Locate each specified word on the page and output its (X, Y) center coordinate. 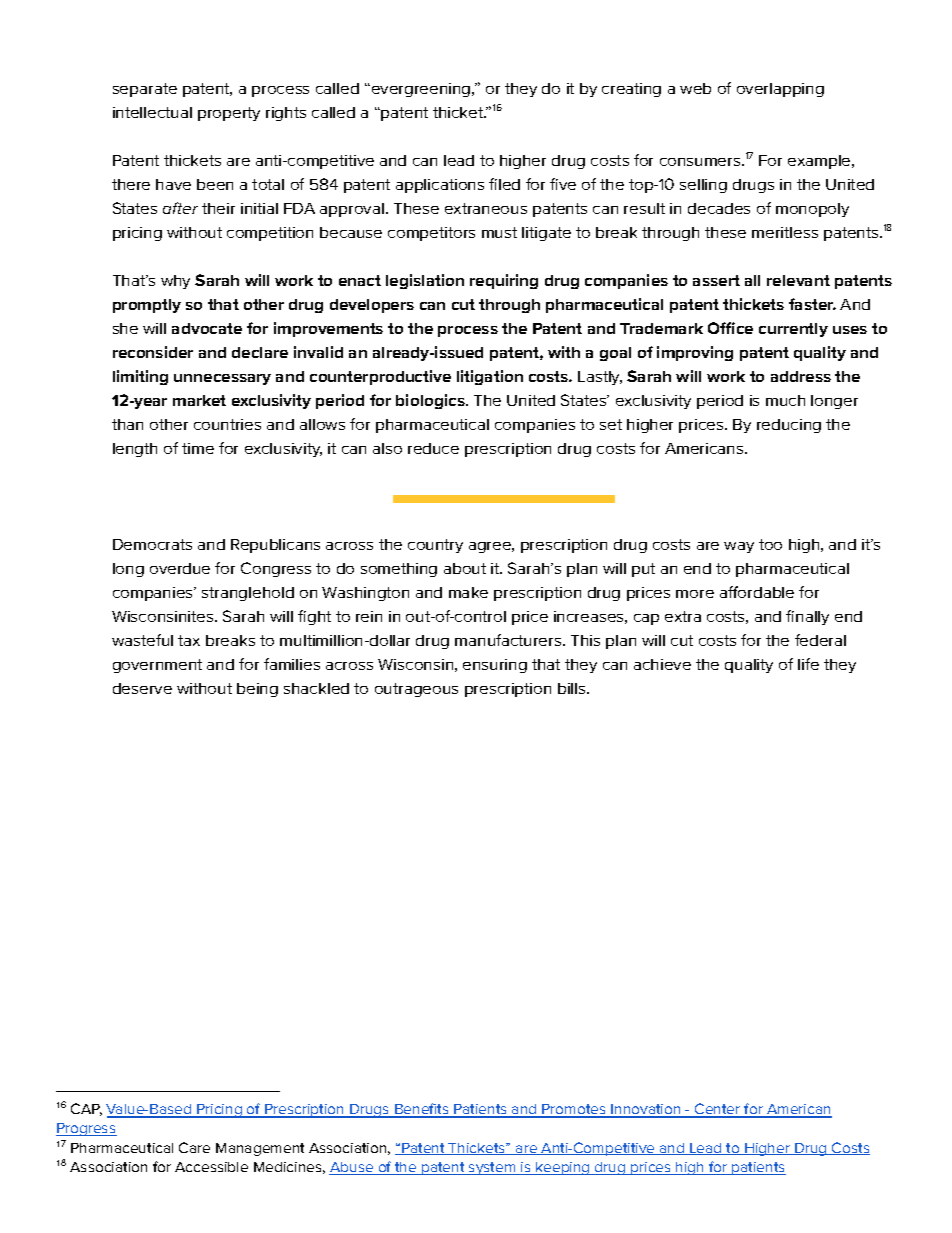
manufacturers (509, 640)
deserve (142, 688)
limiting (140, 377)
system (492, 1168)
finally (807, 617)
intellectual (152, 112)
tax (189, 640)
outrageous (416, 690)
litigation (490, 377)
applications (440, 186)
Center (718, 1110)
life (808, 664)
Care (194, 1147)
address (801, 376)
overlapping (780, 90)
